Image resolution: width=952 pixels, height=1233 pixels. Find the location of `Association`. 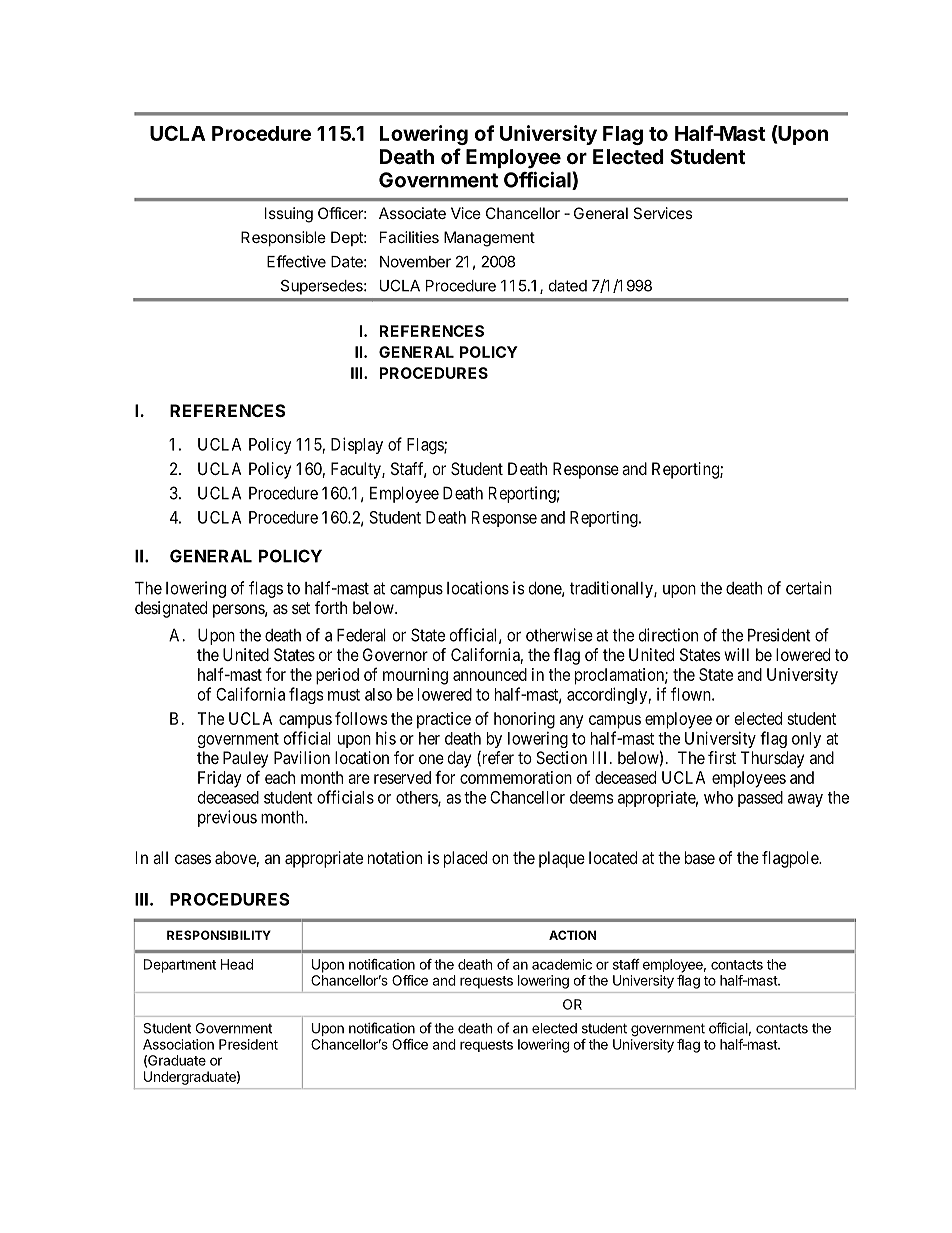

Association is located at coordinates (178, 1044).
